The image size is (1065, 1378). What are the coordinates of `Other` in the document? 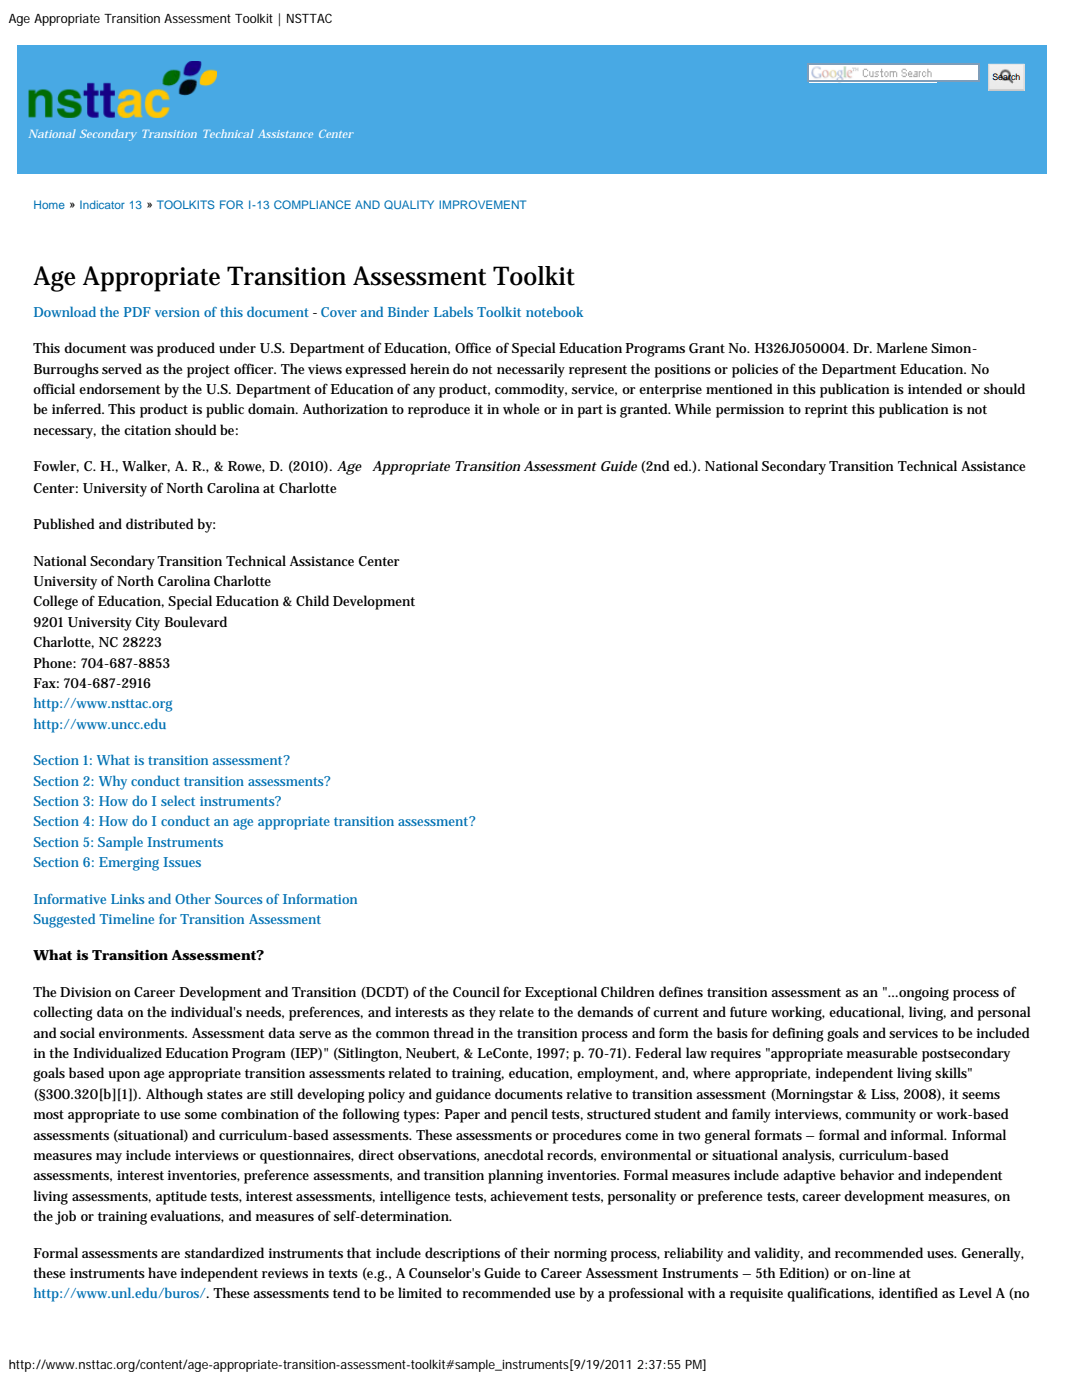 It's located at (193, 898).
